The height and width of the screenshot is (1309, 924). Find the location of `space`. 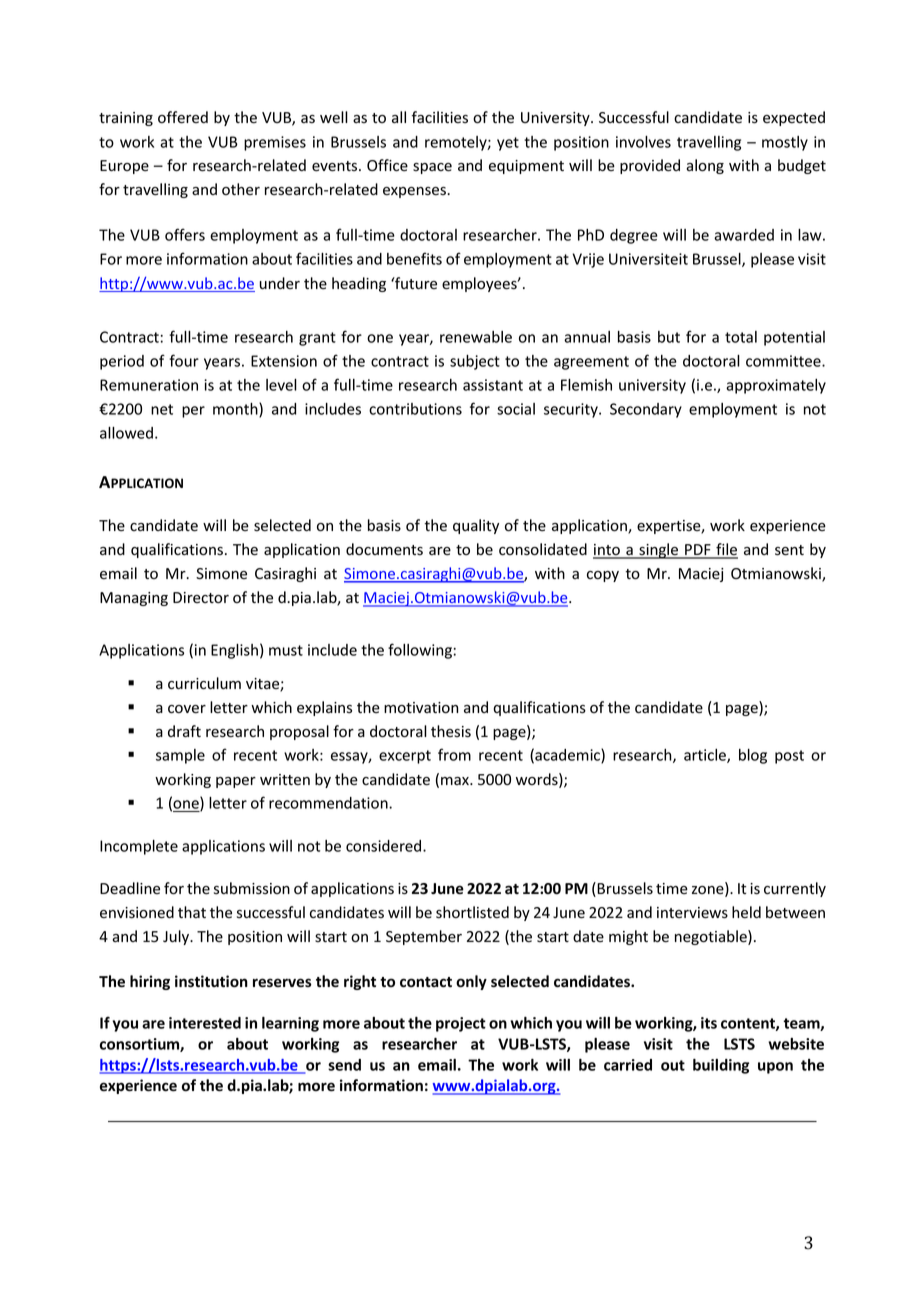

space is located at coordinates (432, 168).
